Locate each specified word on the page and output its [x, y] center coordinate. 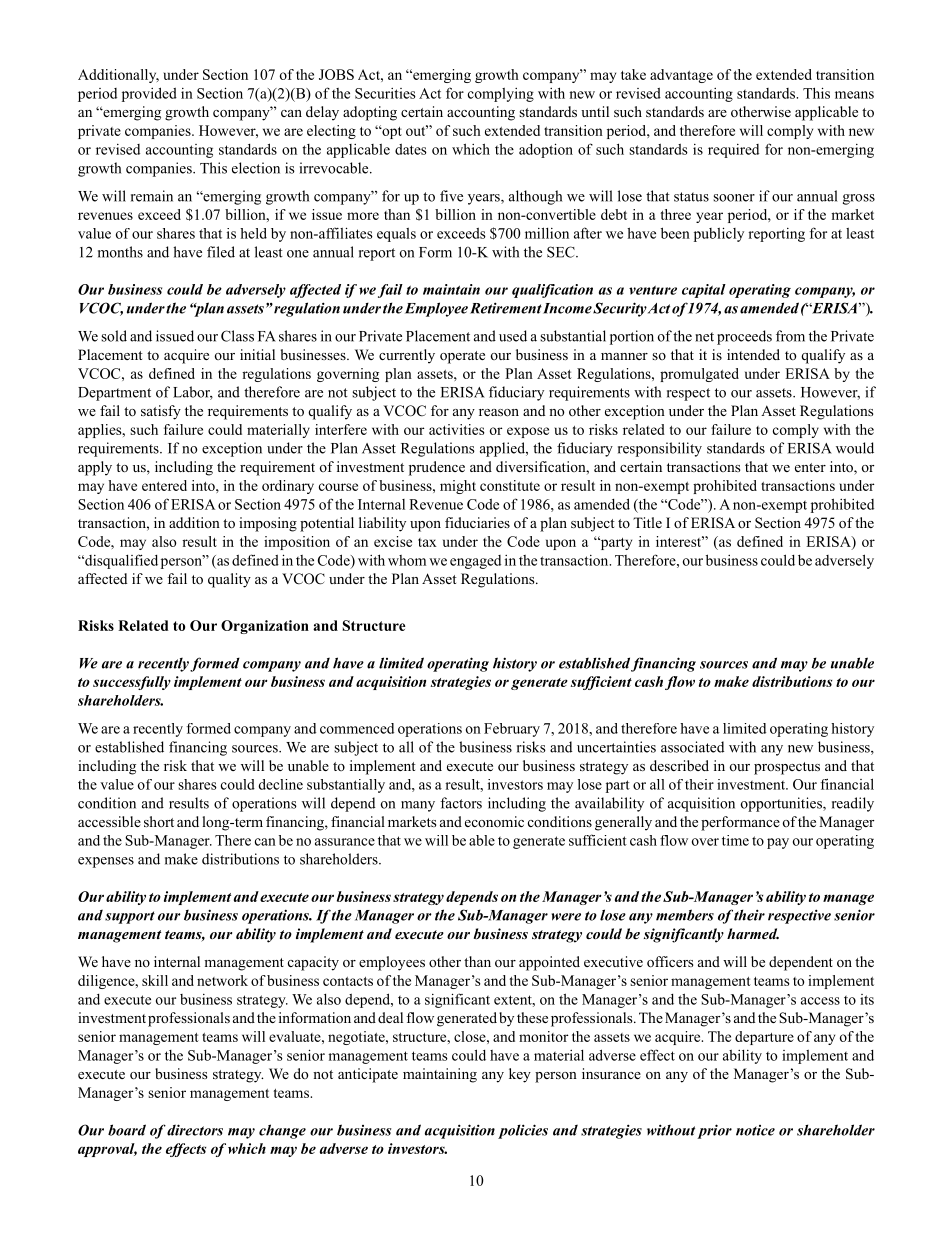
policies [523, 1131]
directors [195, 1130]
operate [462, 357]
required [733, 151]
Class [237, 336]
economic [494, 821]
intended [753, 354]
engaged [475, 562]
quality [229, 580]
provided [149, 94]
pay [778, 843]
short [159, 821]
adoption [546, 150]
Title [647, 522]
